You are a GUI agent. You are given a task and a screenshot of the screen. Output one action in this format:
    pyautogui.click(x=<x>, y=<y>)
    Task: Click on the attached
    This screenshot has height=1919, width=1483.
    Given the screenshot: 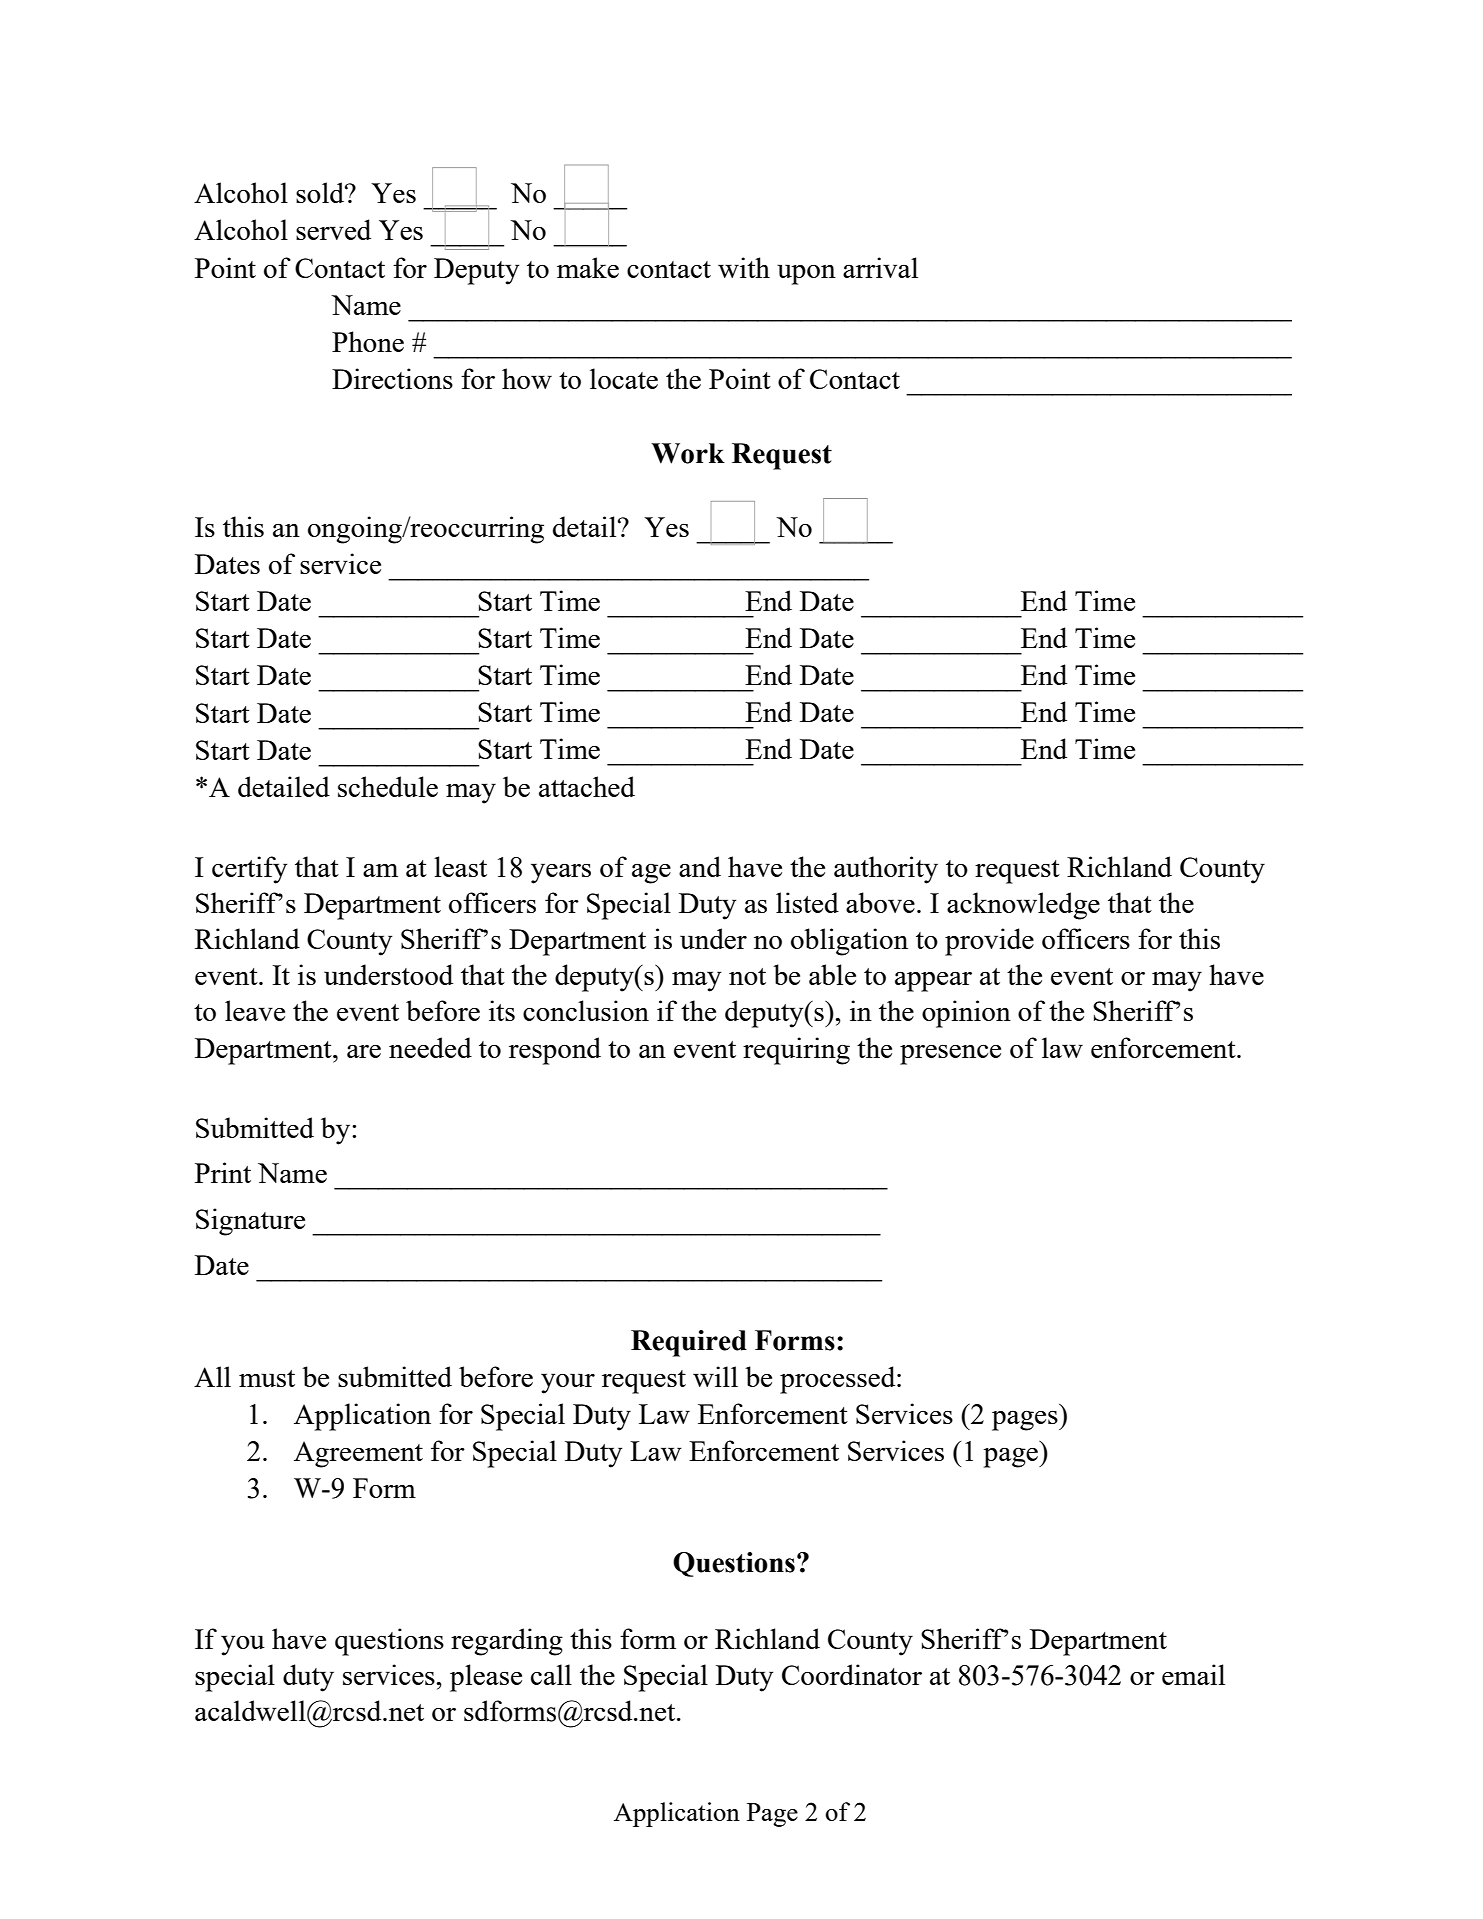 What is the action you would take?
    pyautogui.click(x=587, y=786)
